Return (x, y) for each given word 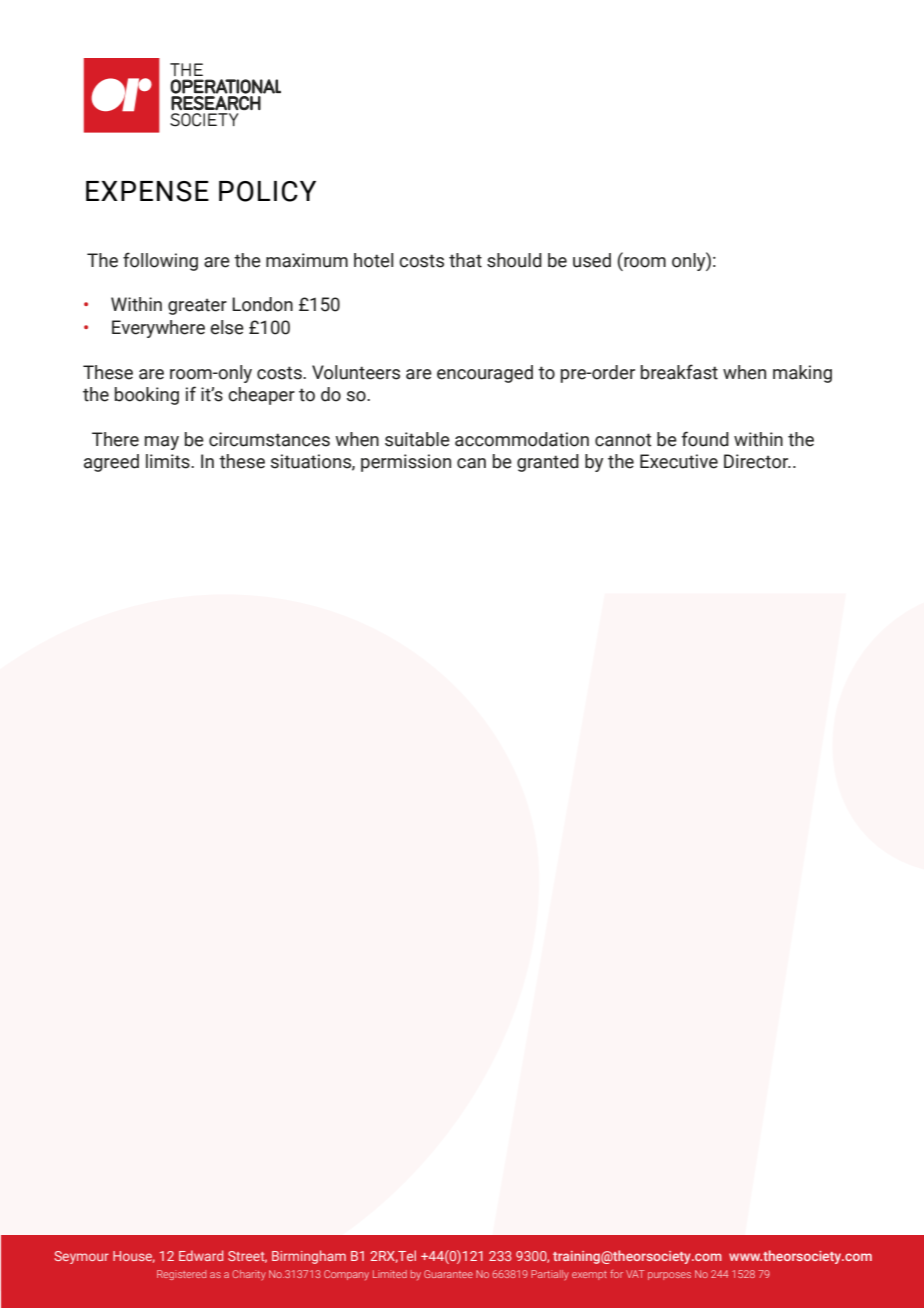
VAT (635, 1274)
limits (169, 461)
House (134, 1257)
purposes (669, 1276)
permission (406, 463)
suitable (417, 439)
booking (147, 396)
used (592, 260)
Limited (390, 1274)
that (465, 260)
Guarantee (448, 1274)
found (705, 439)
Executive (679, 461)
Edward (201, 1255)
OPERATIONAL (225, 86)
